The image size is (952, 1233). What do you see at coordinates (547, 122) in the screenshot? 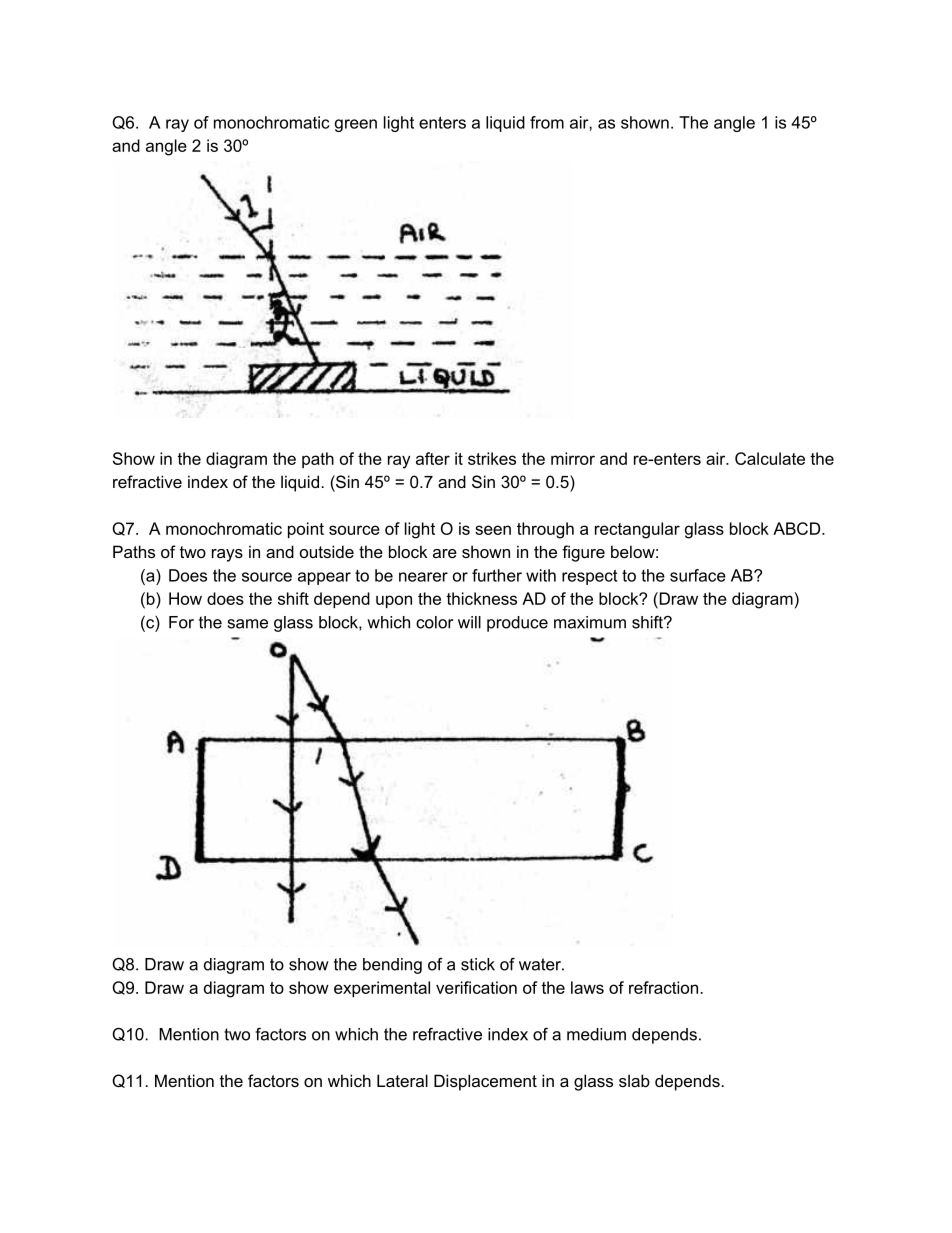
I see `from` at bounding box center [547, 122].
